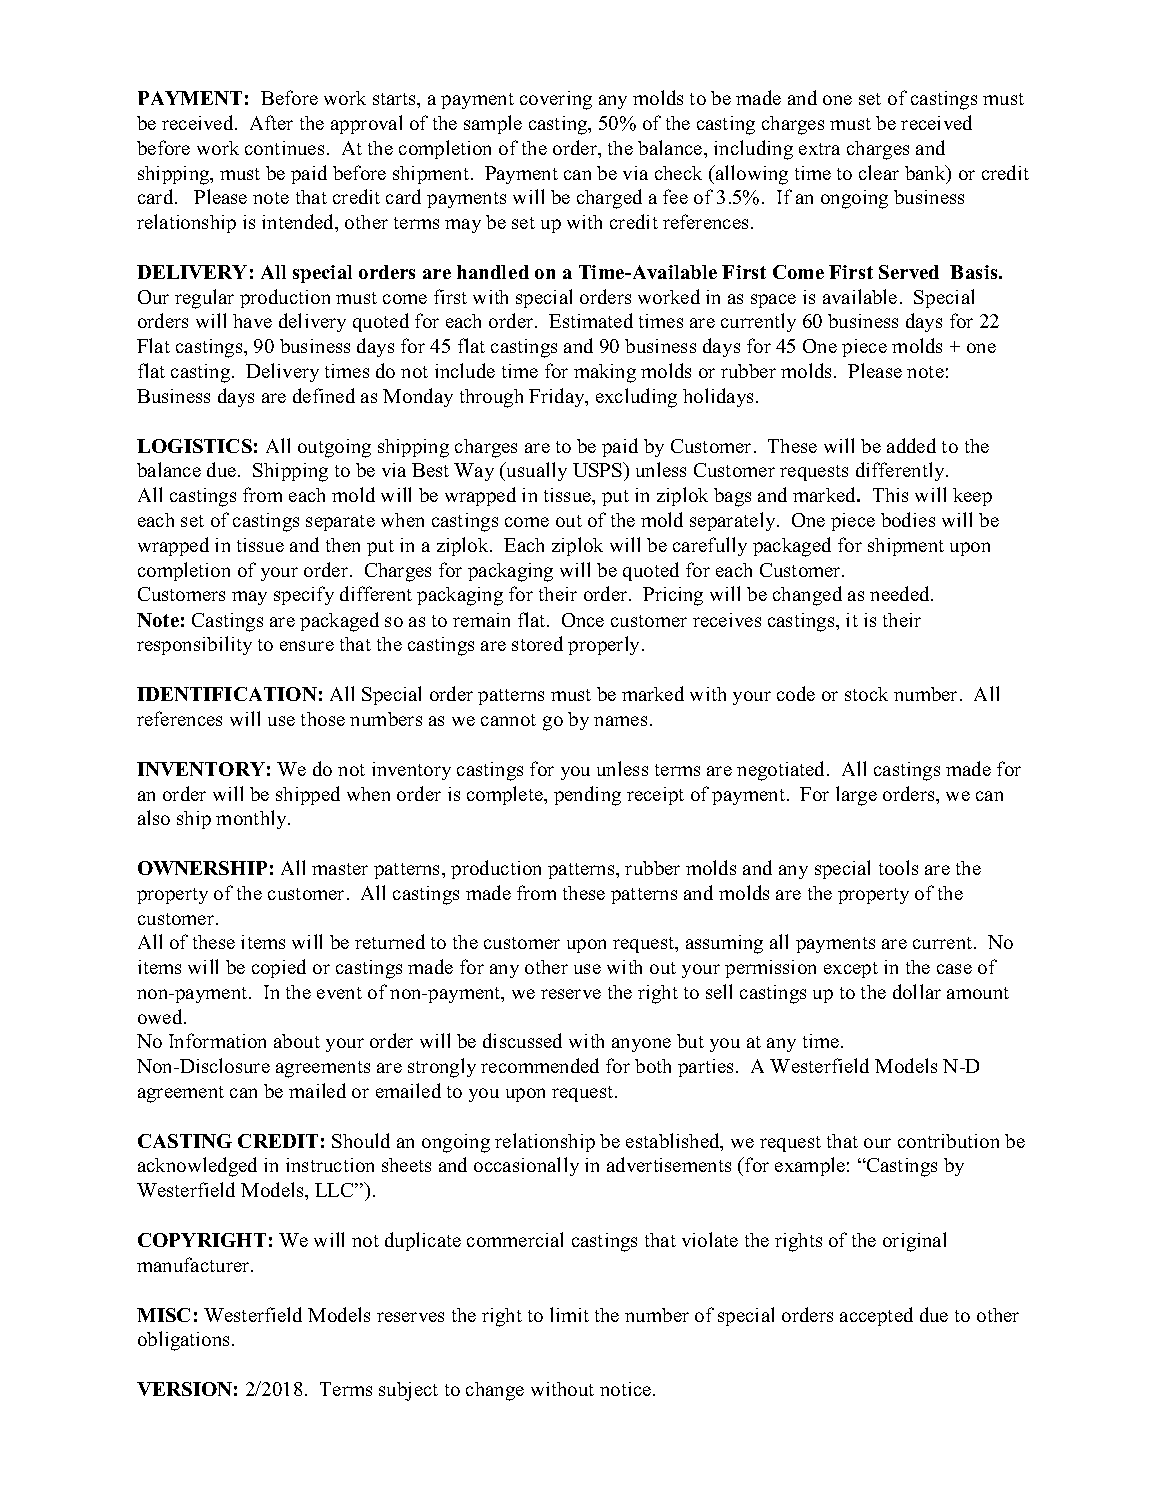 The image size is (1167, 1511). What do you see at coordinates (307, 646) in the document?
I see `ensure` at bounding box center [307, 646].
